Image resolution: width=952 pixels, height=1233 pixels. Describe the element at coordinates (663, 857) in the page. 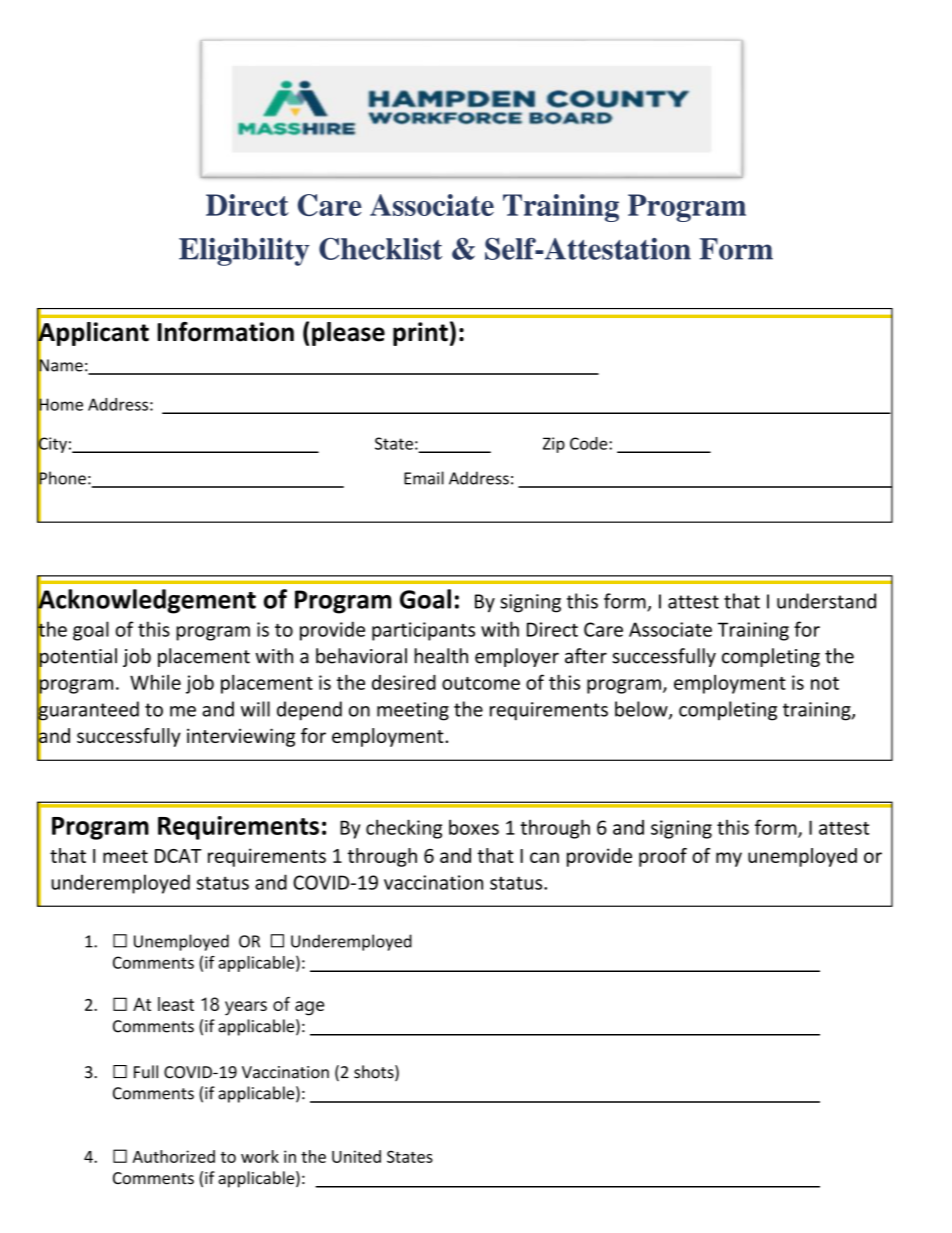

I see `proof` at that location.
